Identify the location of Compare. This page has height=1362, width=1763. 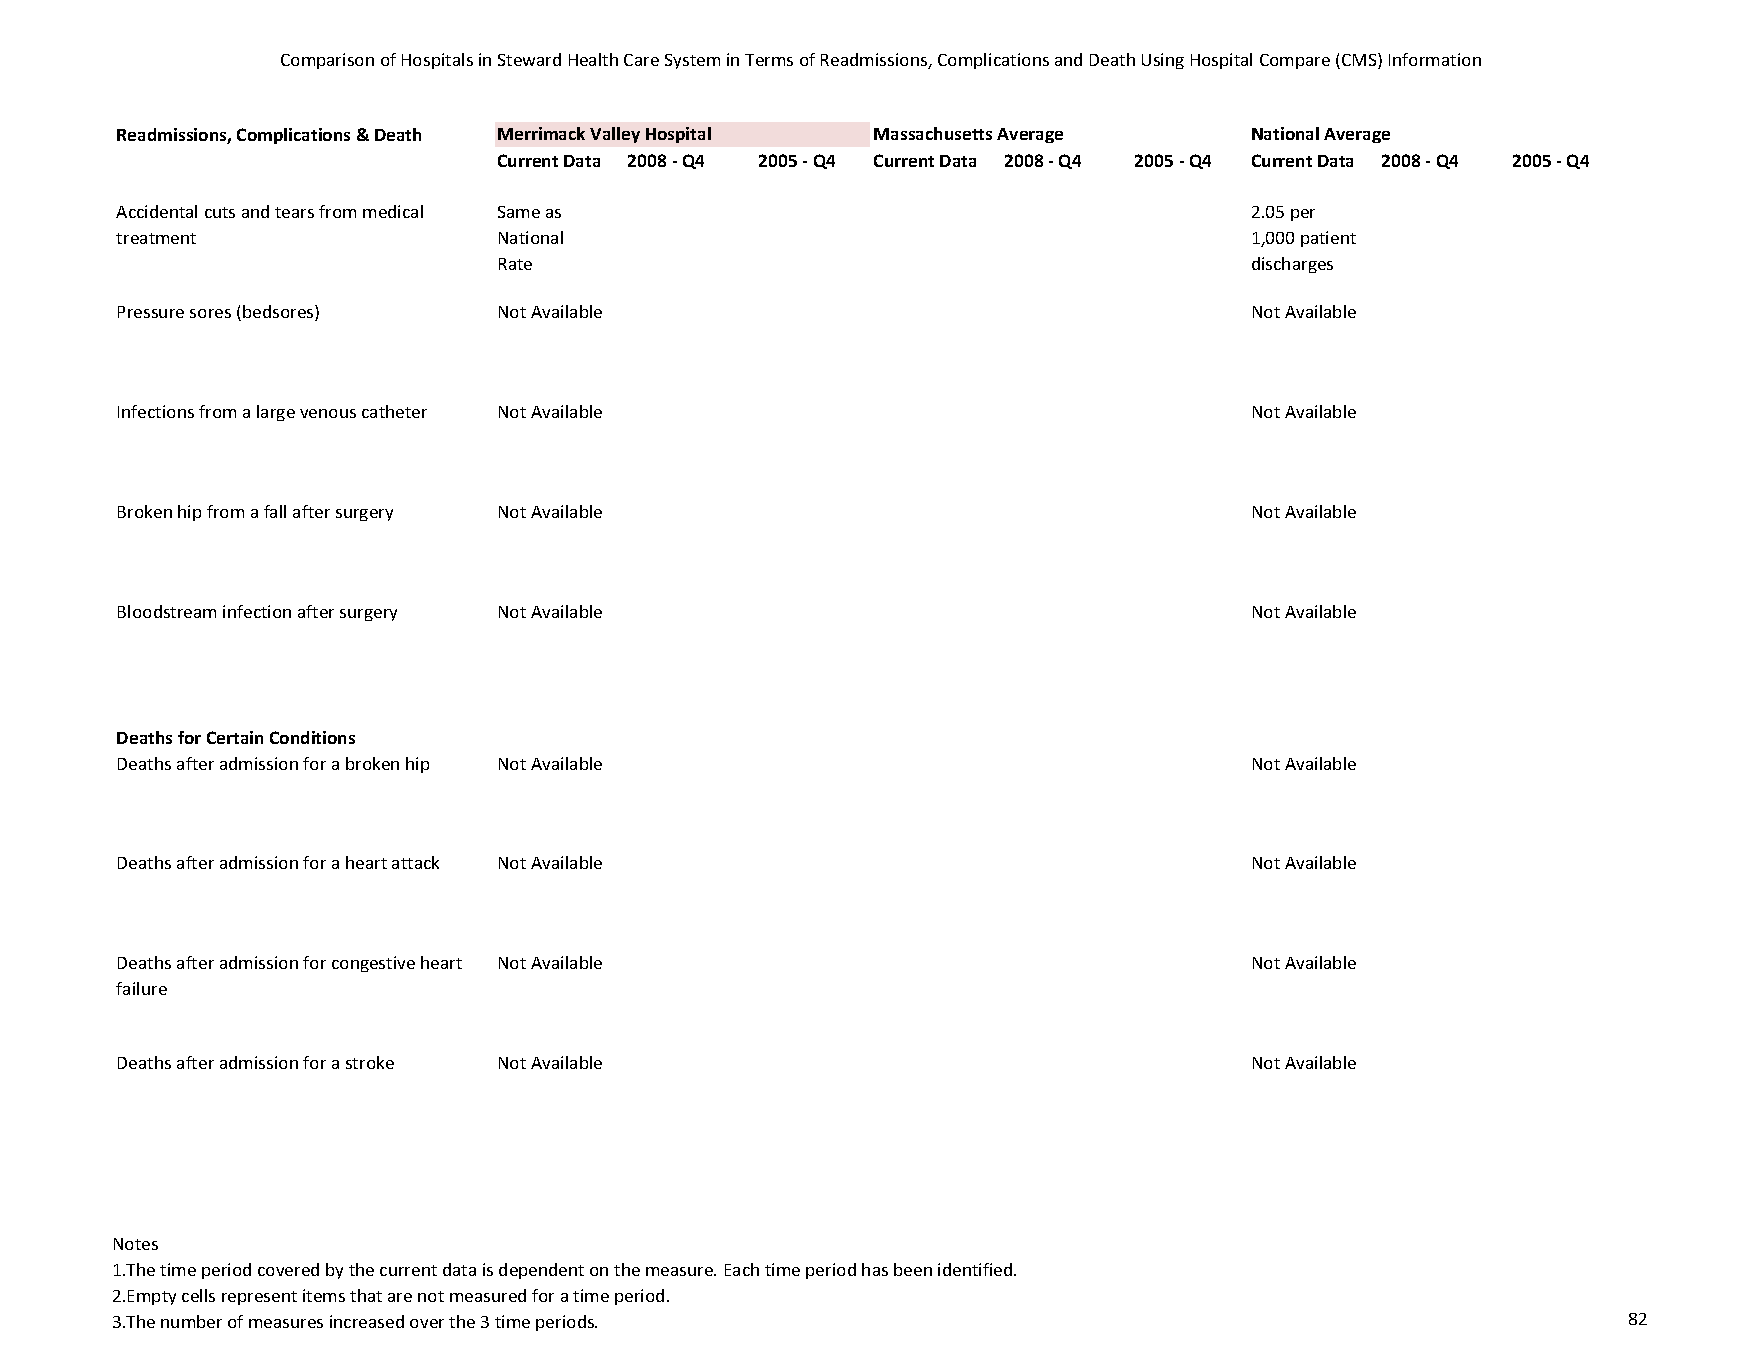
(1295, 61).
